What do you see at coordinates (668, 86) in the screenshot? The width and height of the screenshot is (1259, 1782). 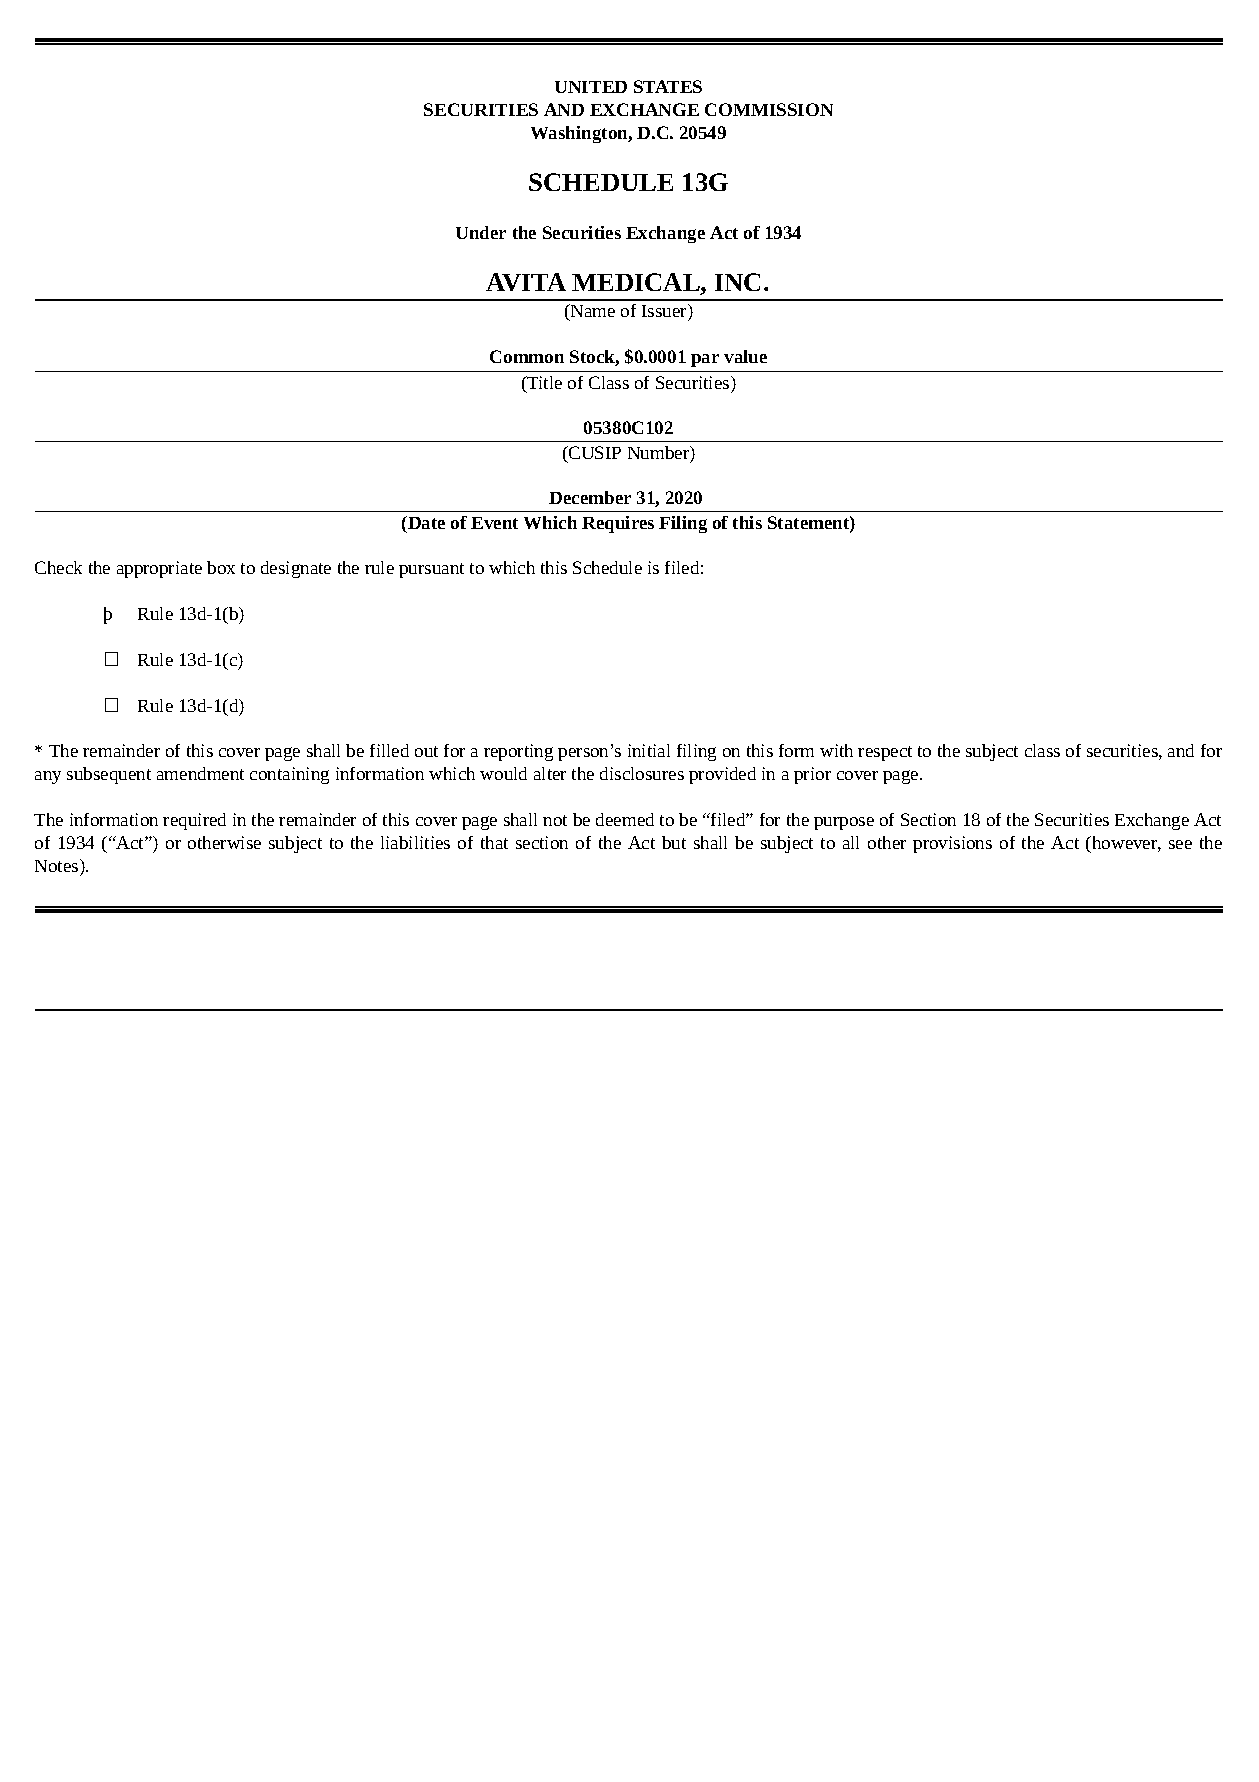 I see `STATES` at bounding box center [668, 86].
